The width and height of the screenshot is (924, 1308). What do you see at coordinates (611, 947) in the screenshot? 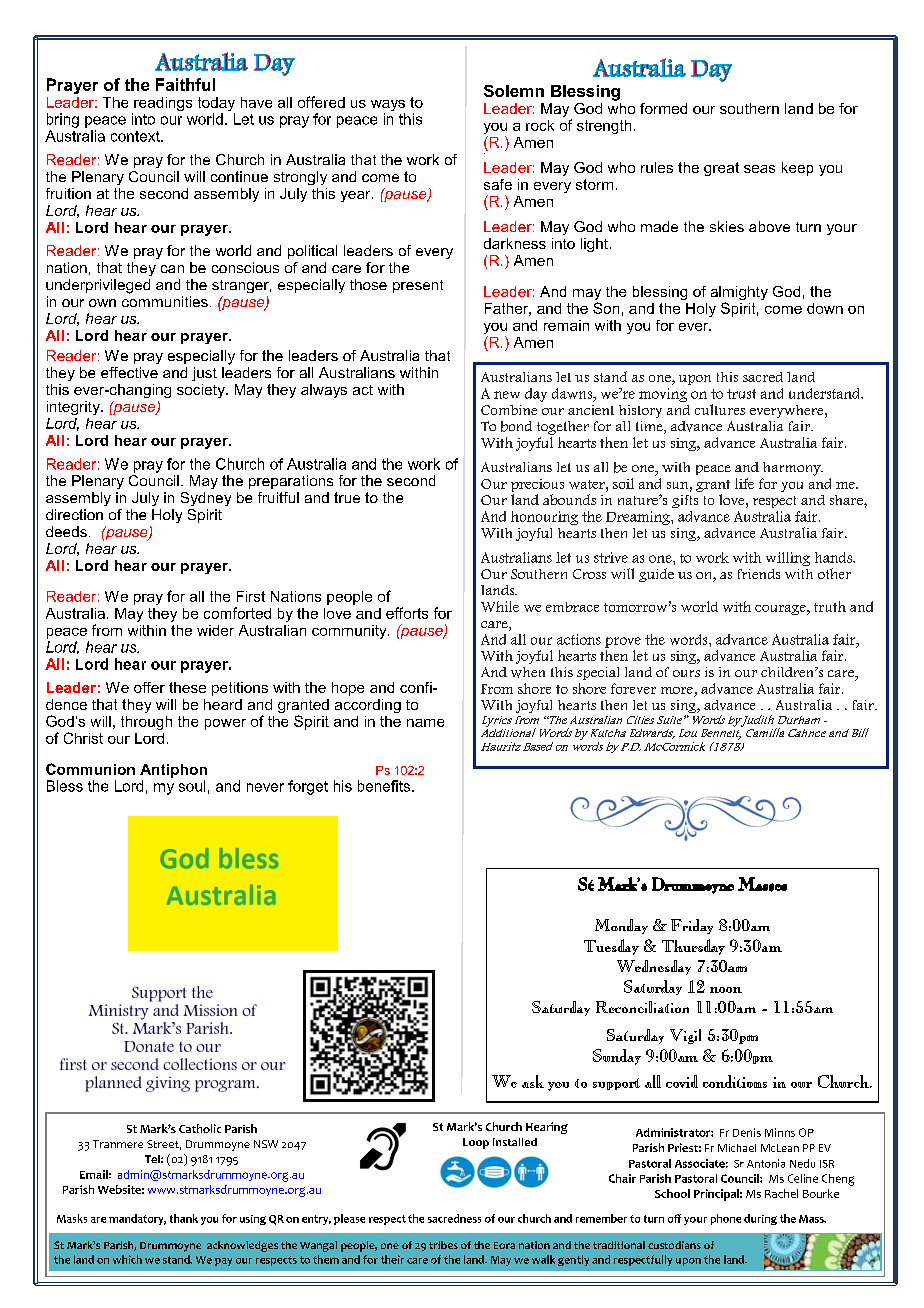
I see `Tuesday` at bounding box center [611, 947].
